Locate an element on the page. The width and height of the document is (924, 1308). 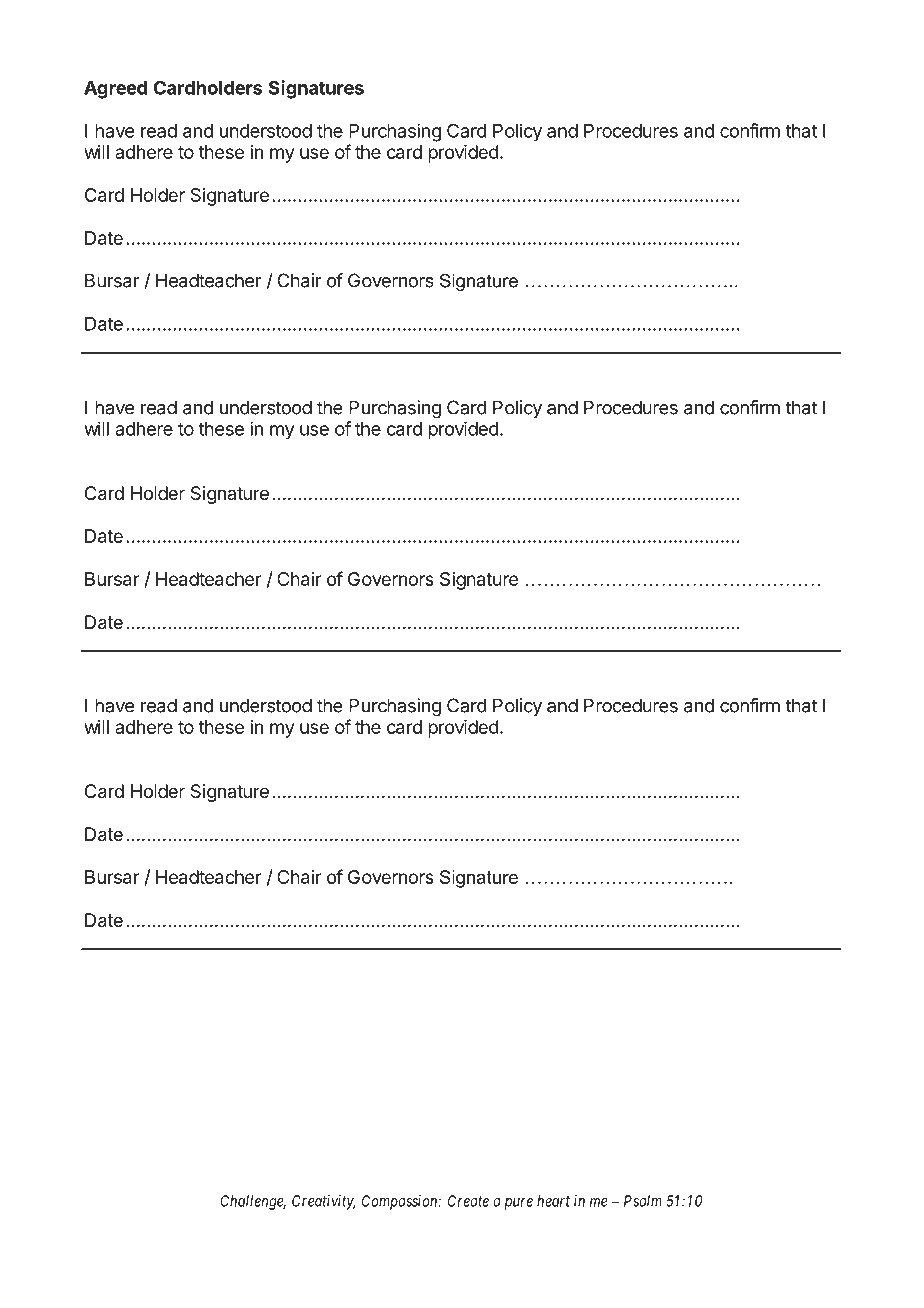
Create is located at coordinates (468, 1201).
